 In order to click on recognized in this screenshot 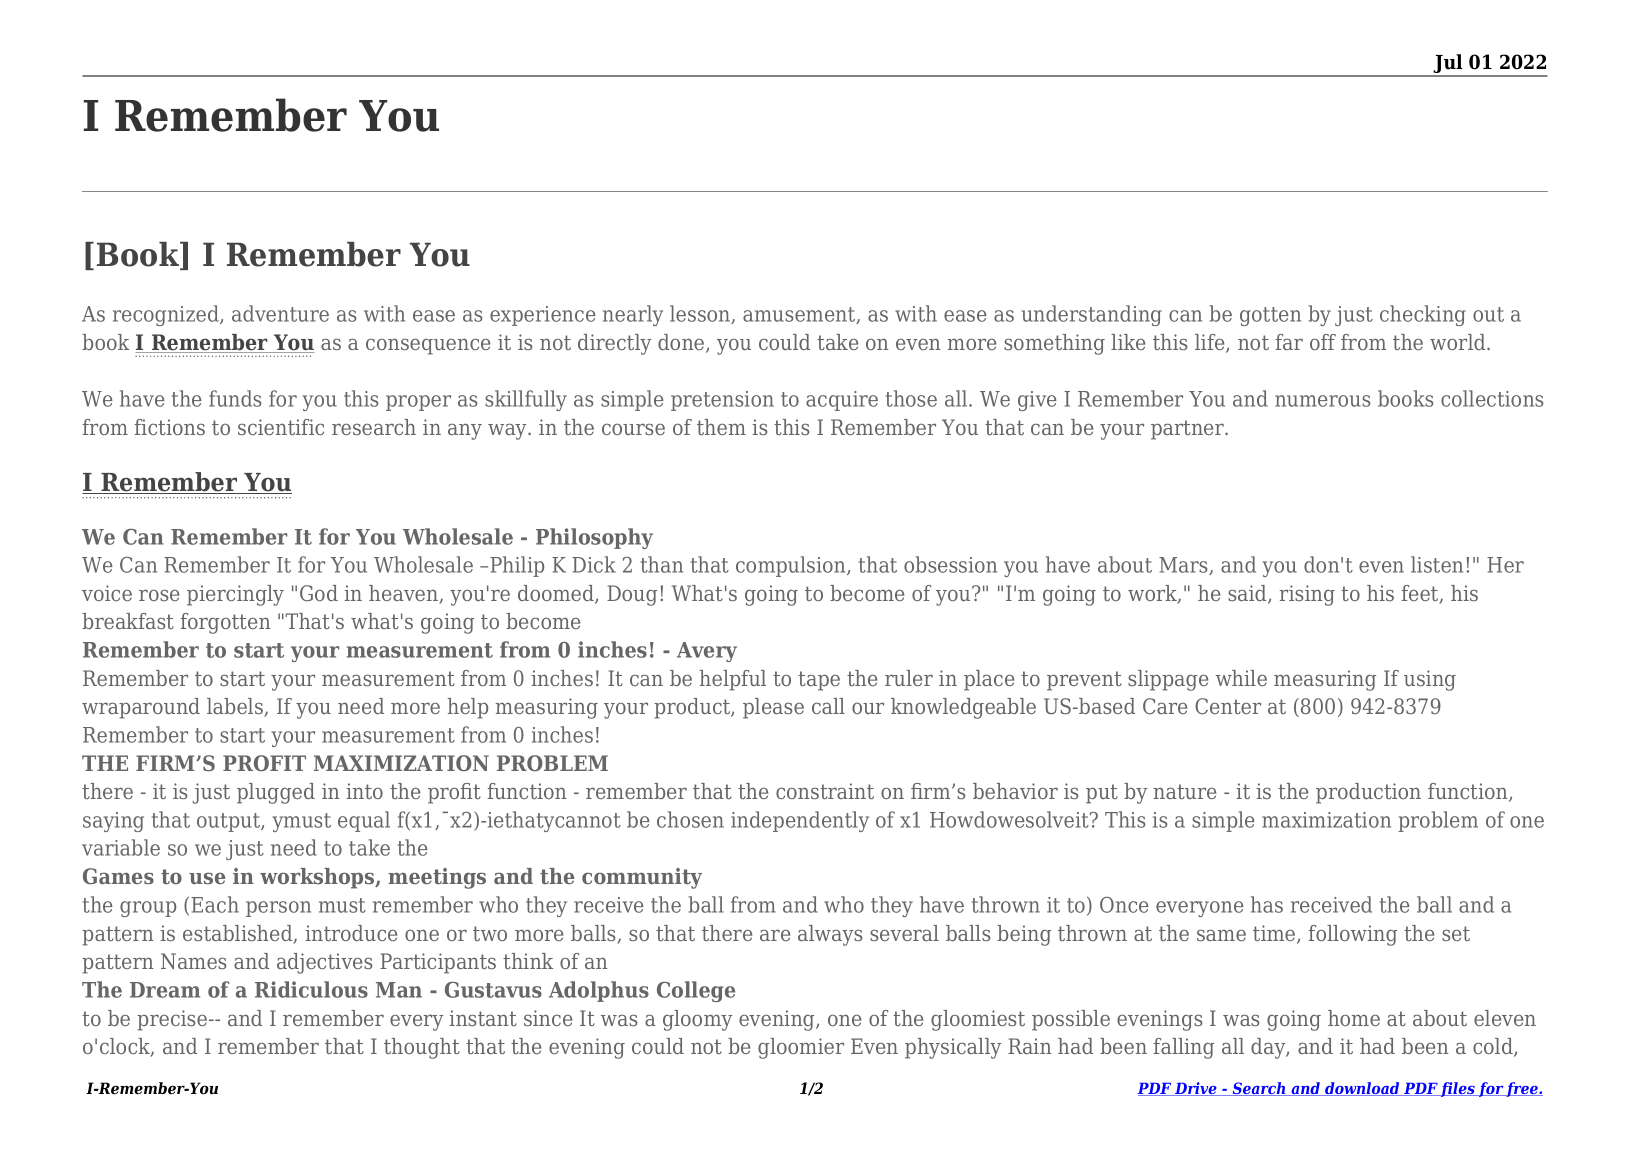, I will do `click(167, 315)`.
